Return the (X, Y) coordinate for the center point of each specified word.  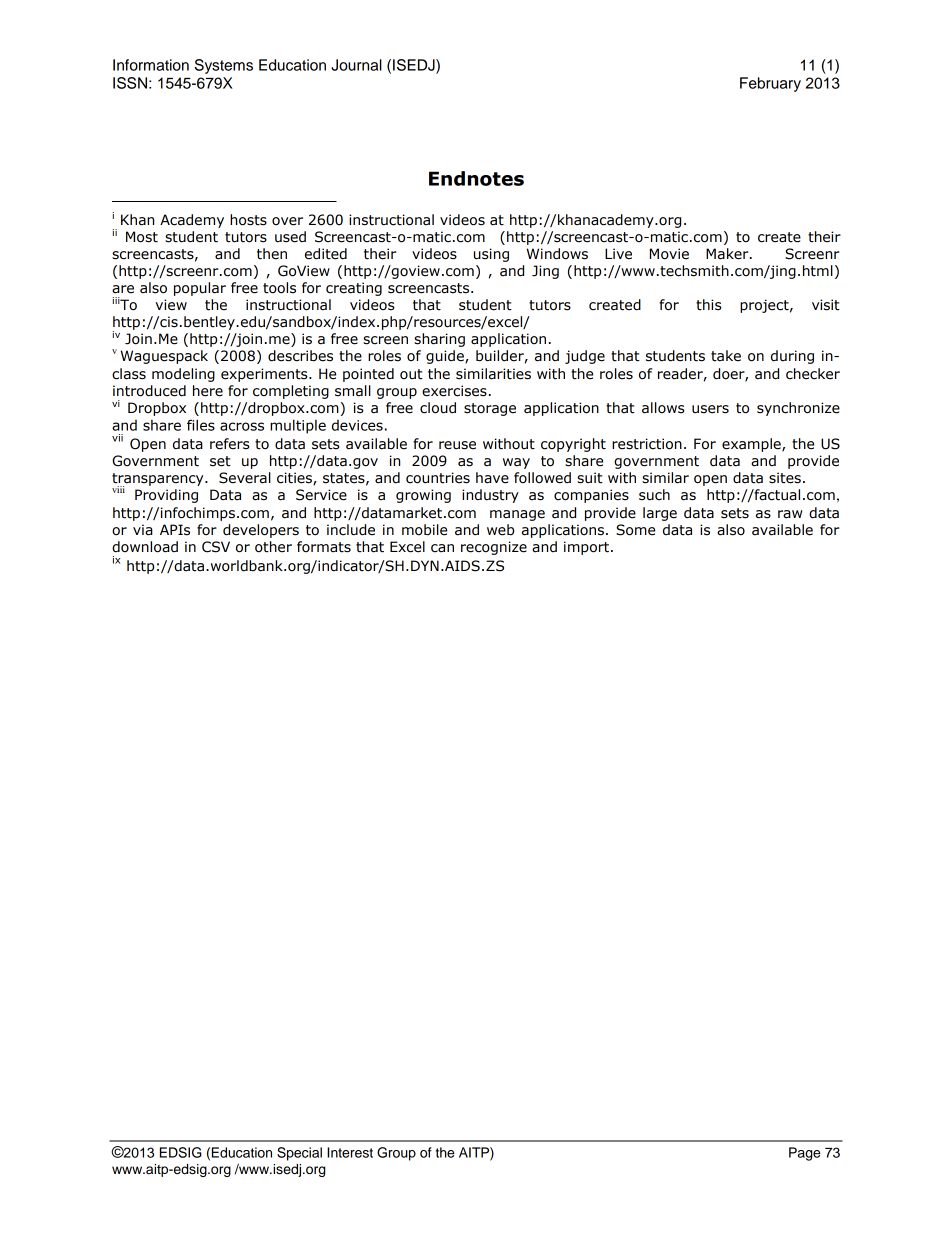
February (770, 84)
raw (790, 514)
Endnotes (476, 178)
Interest (350, 1152)
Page (805, 1154)
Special (299, 1154)
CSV (216, 547)
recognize (494, 548)
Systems (224, 66)
